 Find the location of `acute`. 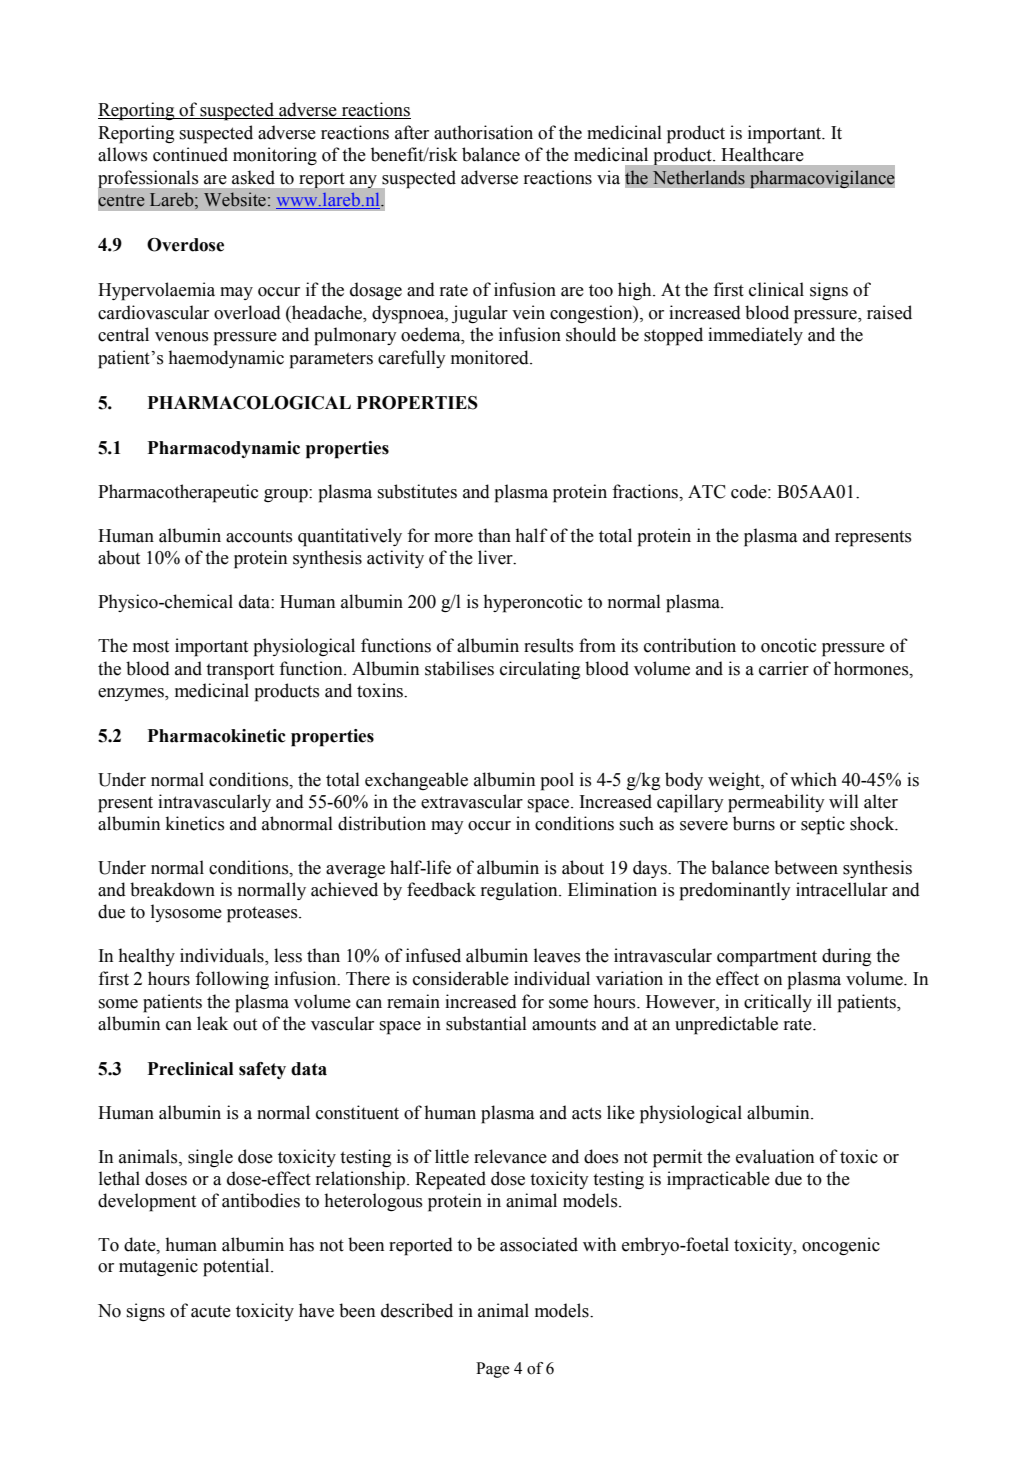

acute is located at coordinates (211, 1312).
